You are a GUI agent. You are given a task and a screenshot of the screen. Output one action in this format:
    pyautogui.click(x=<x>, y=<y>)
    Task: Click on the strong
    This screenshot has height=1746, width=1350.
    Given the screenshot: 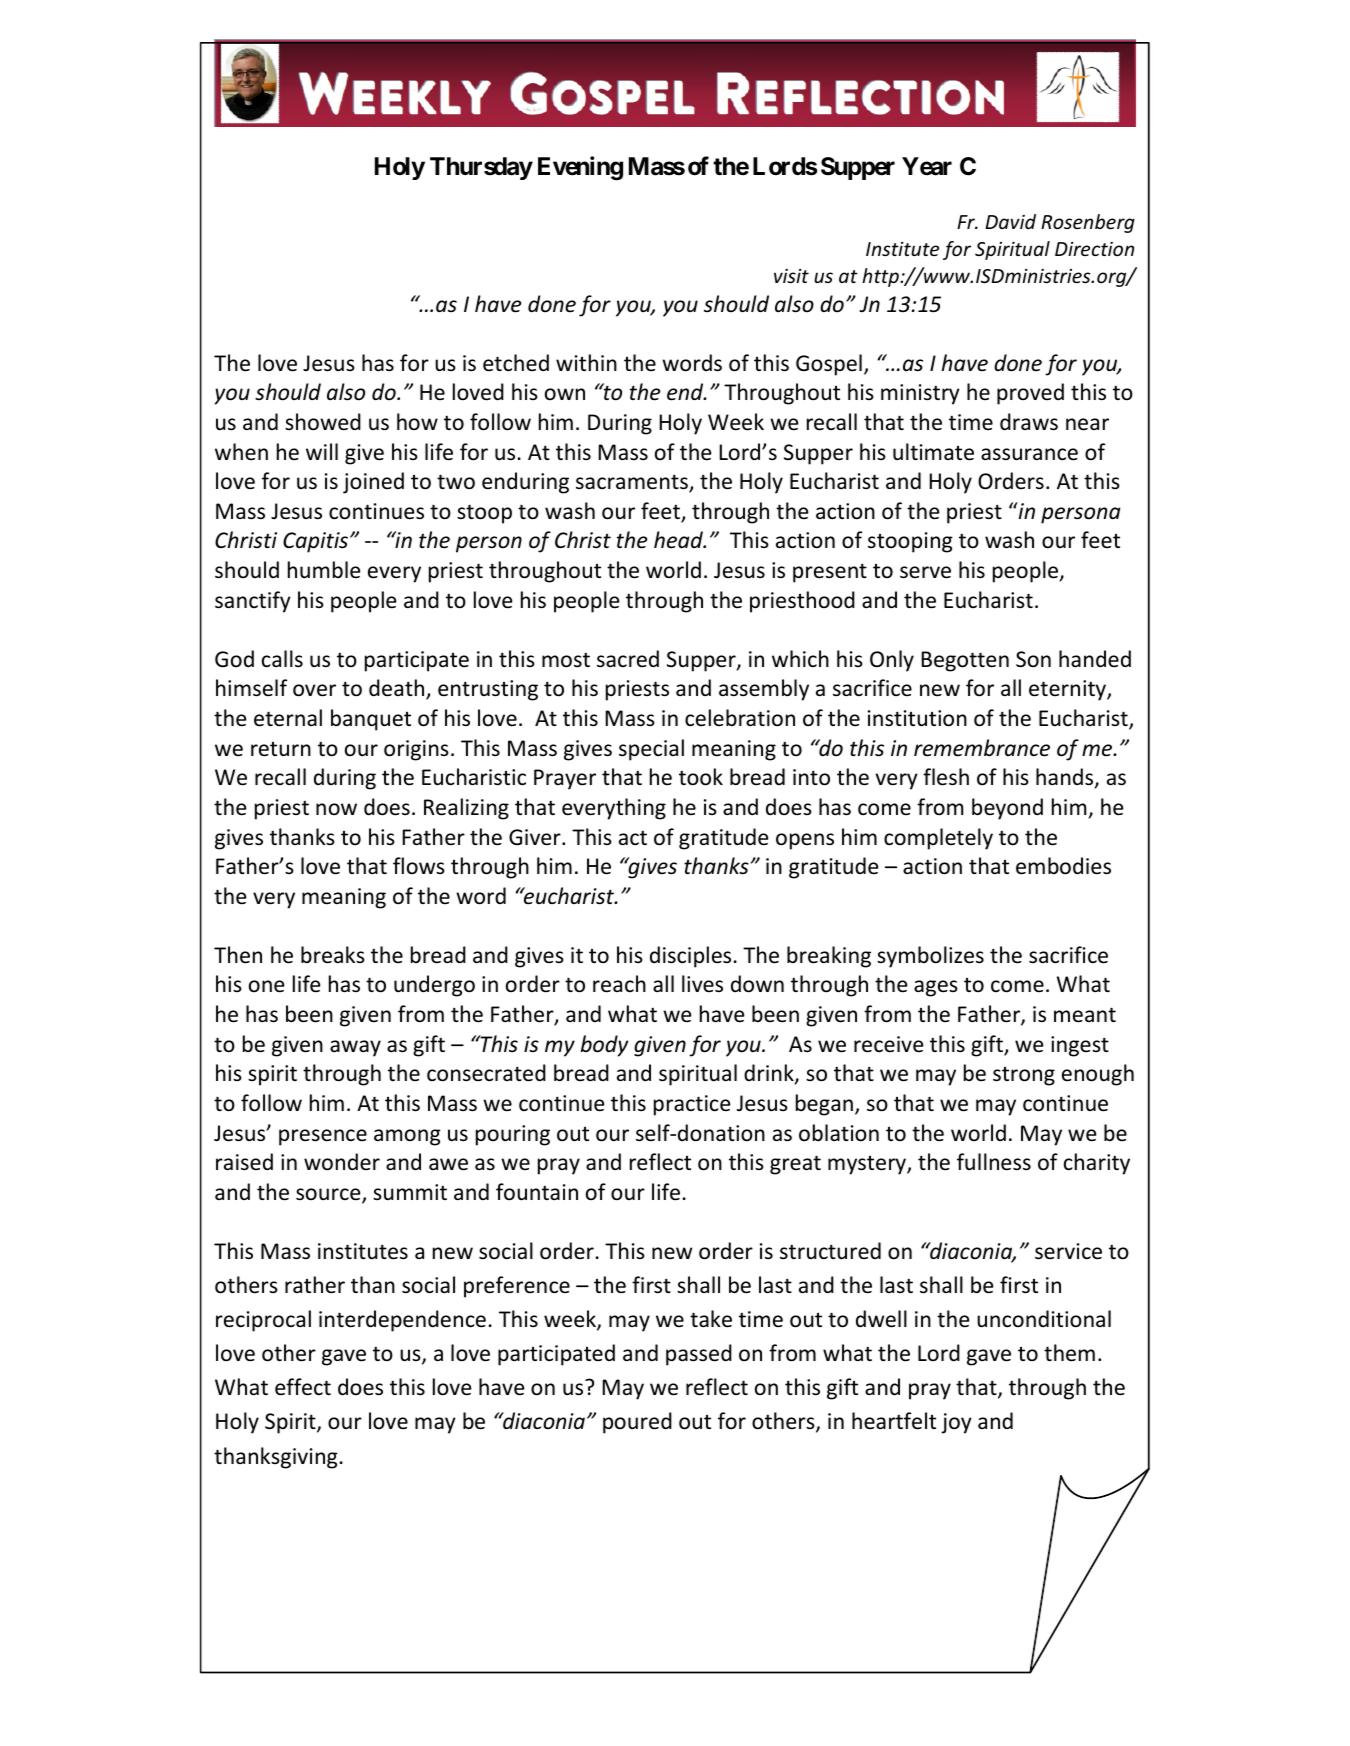 What is the action you would take?
    pyautogui.click(x=1024, y=1076)
